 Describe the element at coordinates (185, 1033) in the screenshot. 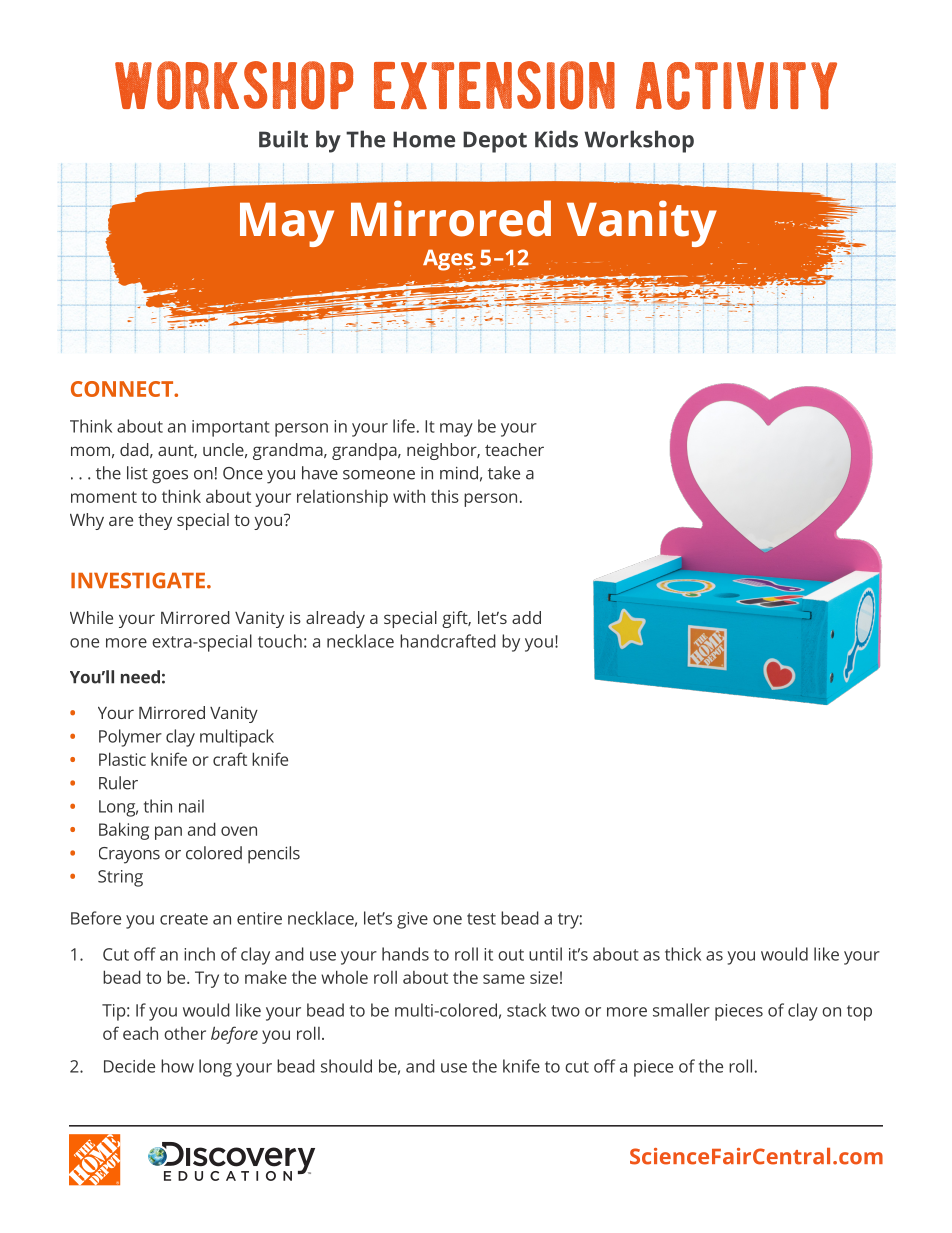

I see `other` at that location.
